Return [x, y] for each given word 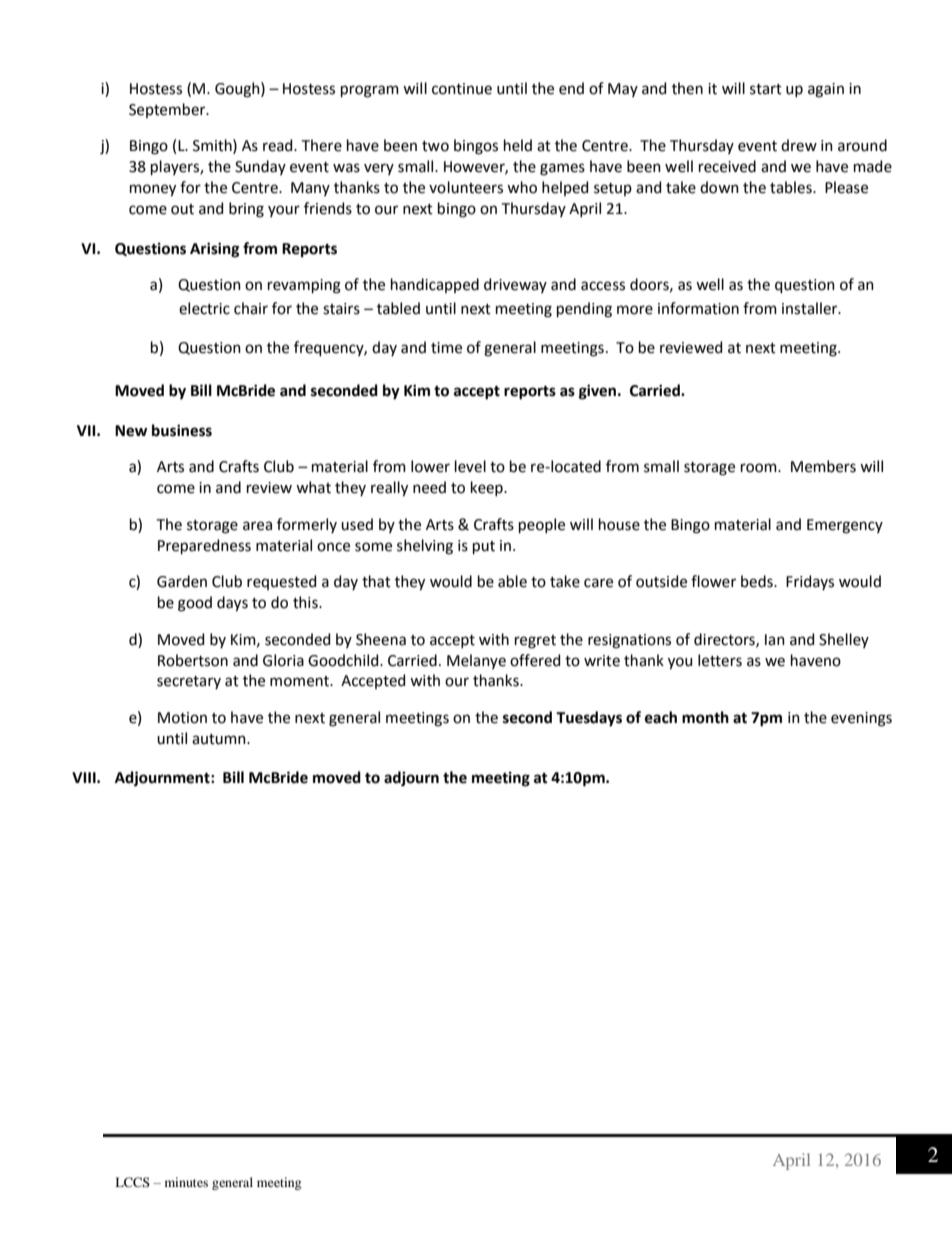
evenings [861, 719]
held [518, 145]
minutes [186, 1182]
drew [799, 145]
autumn [220, 739]
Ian [775, 640]
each [661, 717]
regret [535, 642]
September [168, 110]
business [182, 430]
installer [811, 308]
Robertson [193, 660]
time [446, 348]
